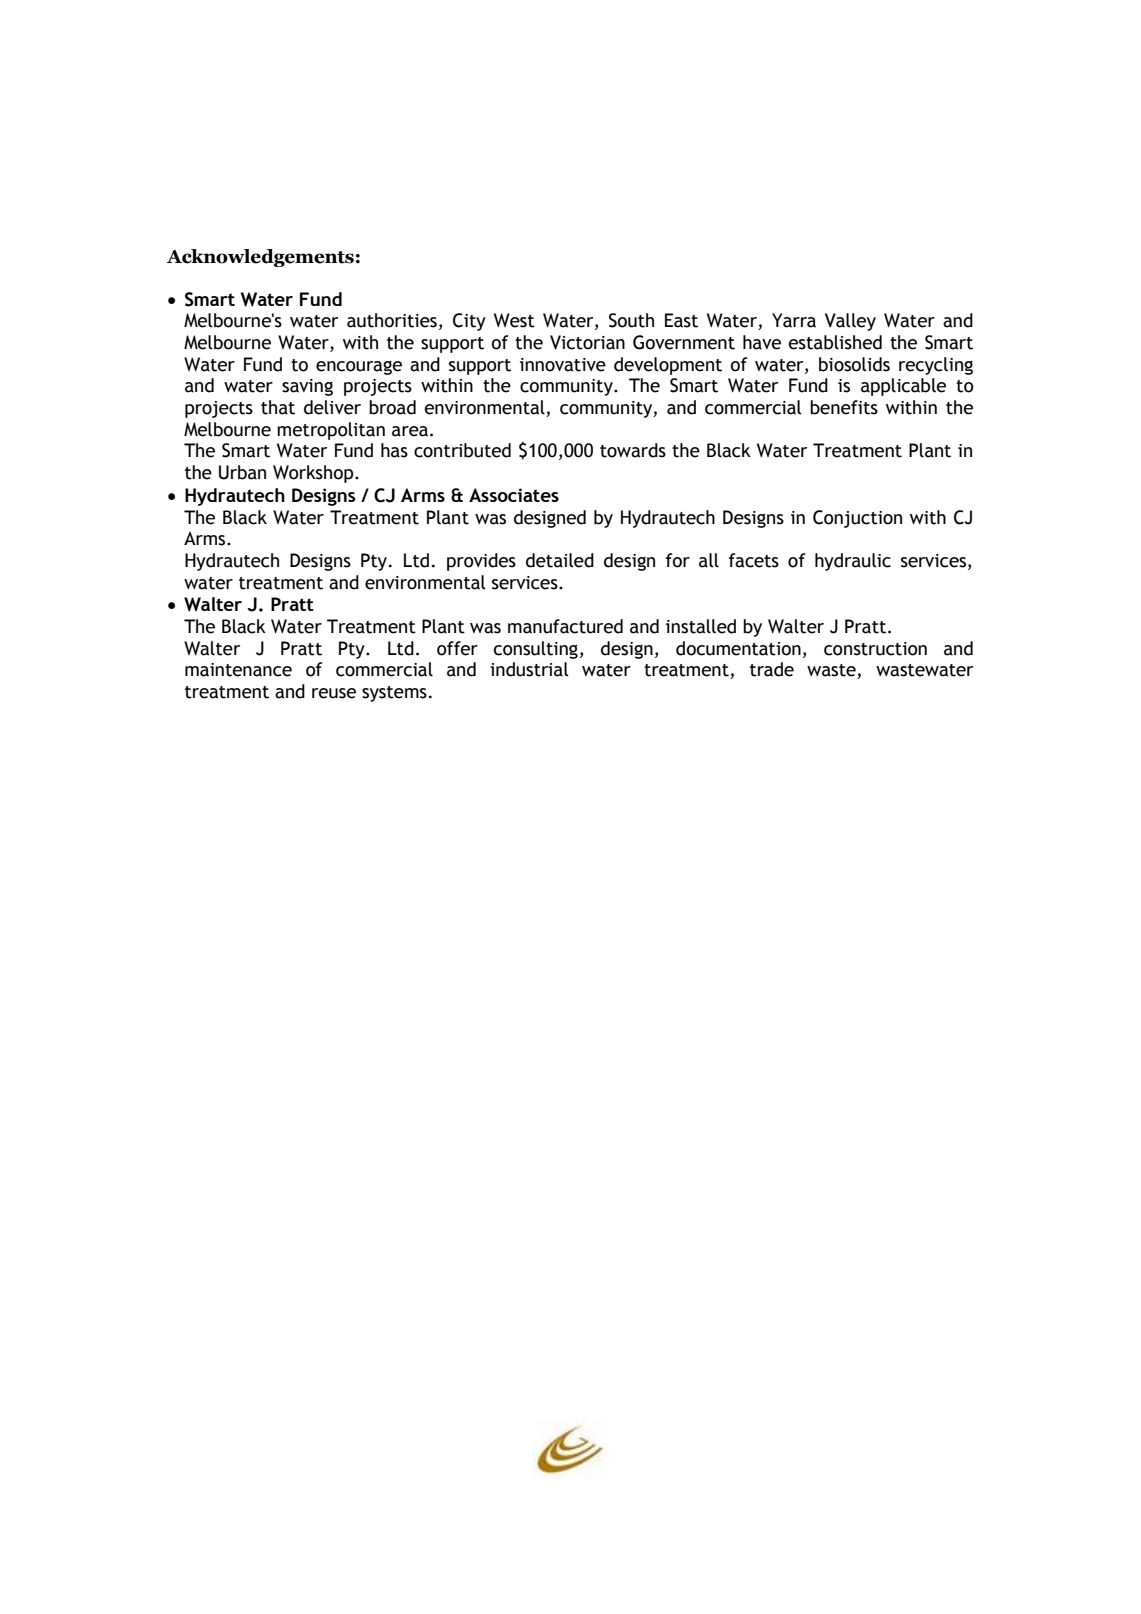 The width and height of the screenshot is (1141, 1614). Describe the element at coordinates (857, 519) in the screenshot. I see `Conjuction` at that location.
